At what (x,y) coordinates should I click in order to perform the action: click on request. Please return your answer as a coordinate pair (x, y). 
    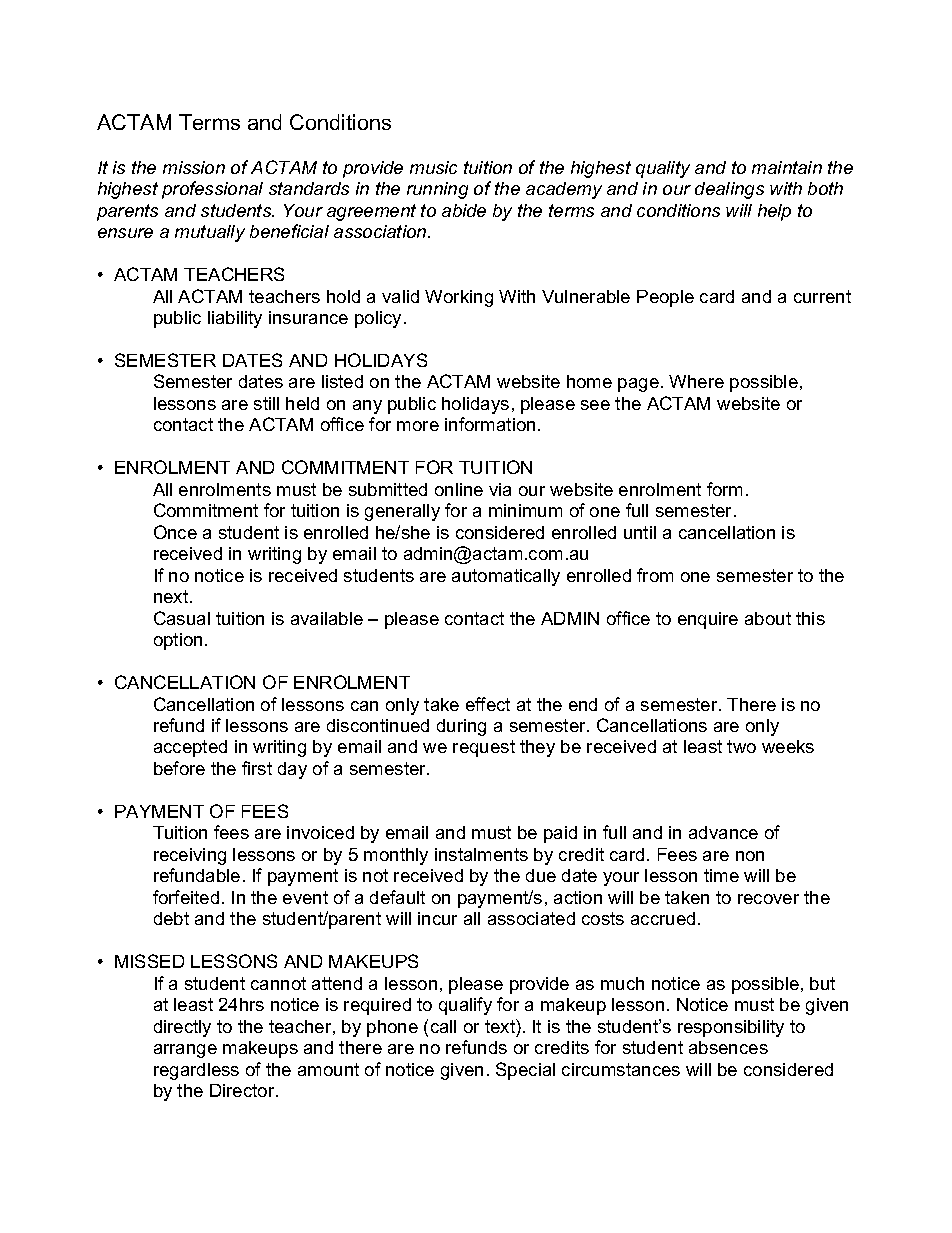
    Looking at the image, I should click on (484, 748).
